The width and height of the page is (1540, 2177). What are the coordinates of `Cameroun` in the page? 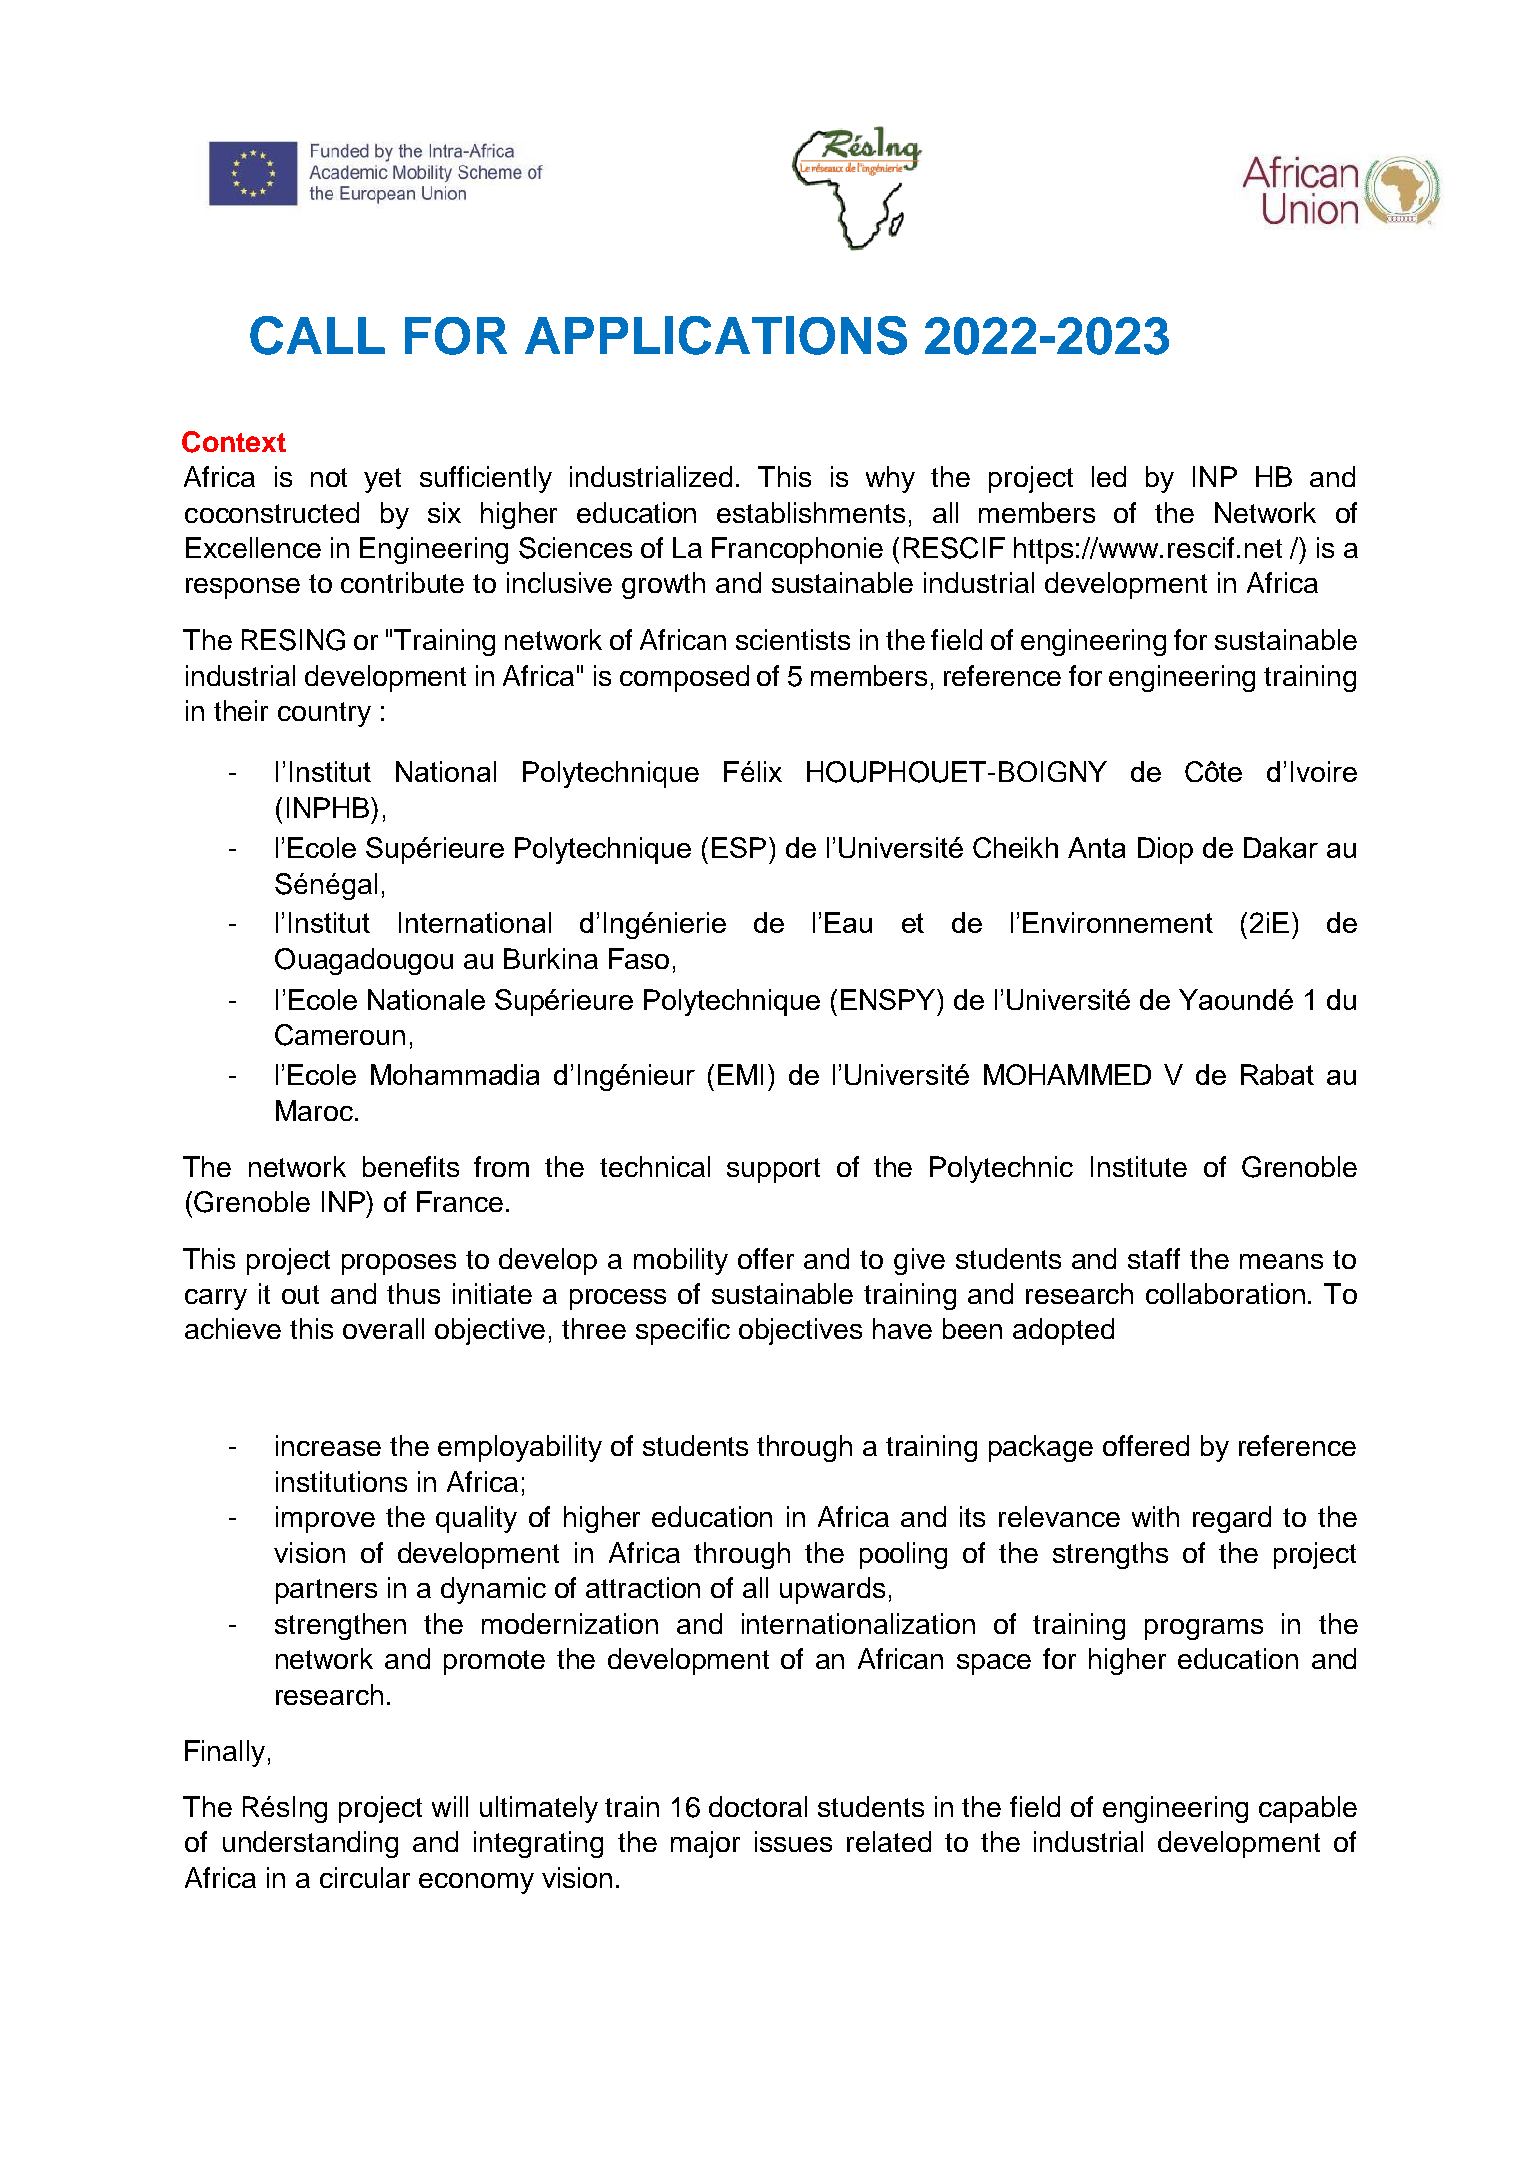 It's located at (340, 1035).
